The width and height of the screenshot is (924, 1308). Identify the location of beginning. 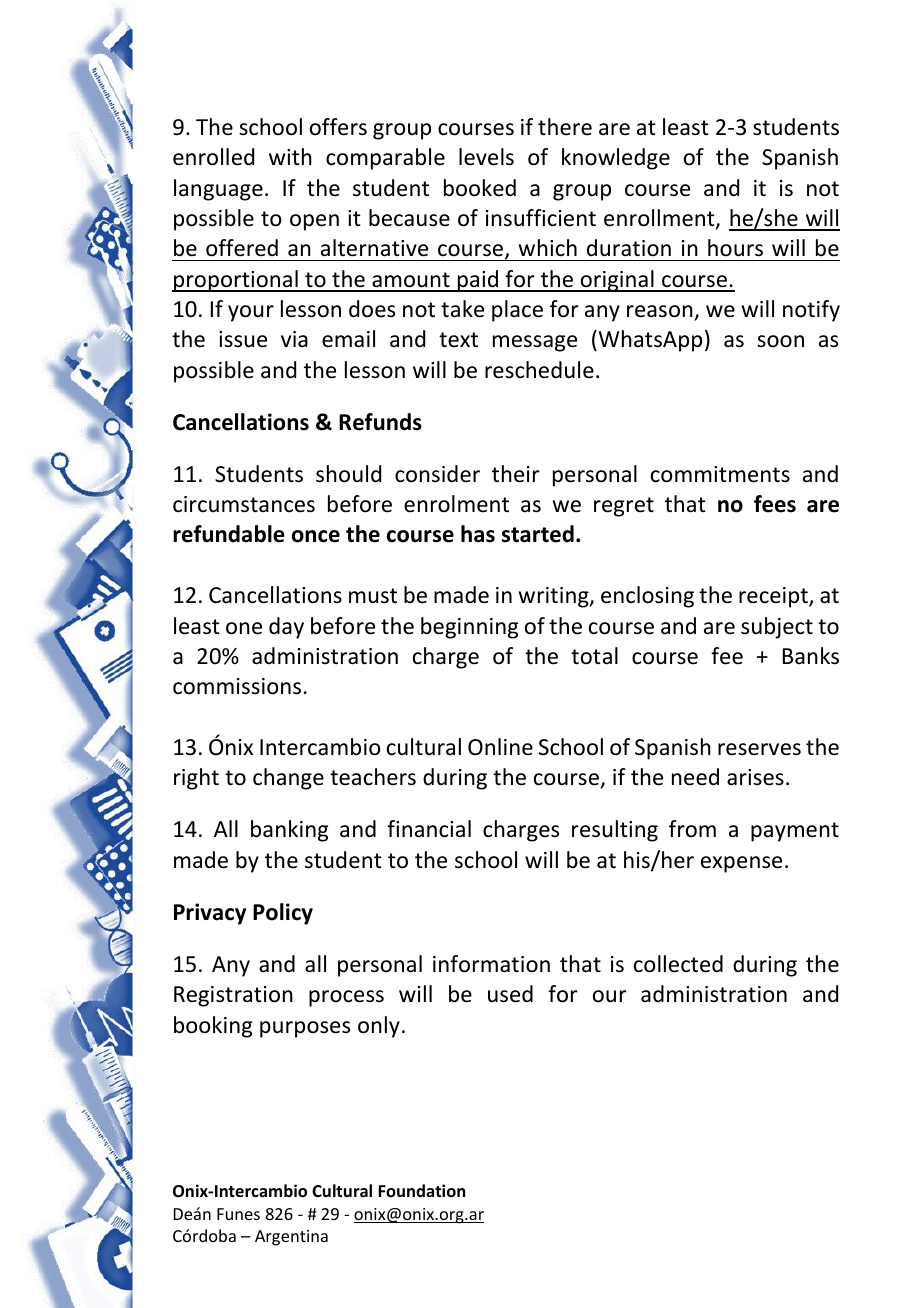
(469, 628).
